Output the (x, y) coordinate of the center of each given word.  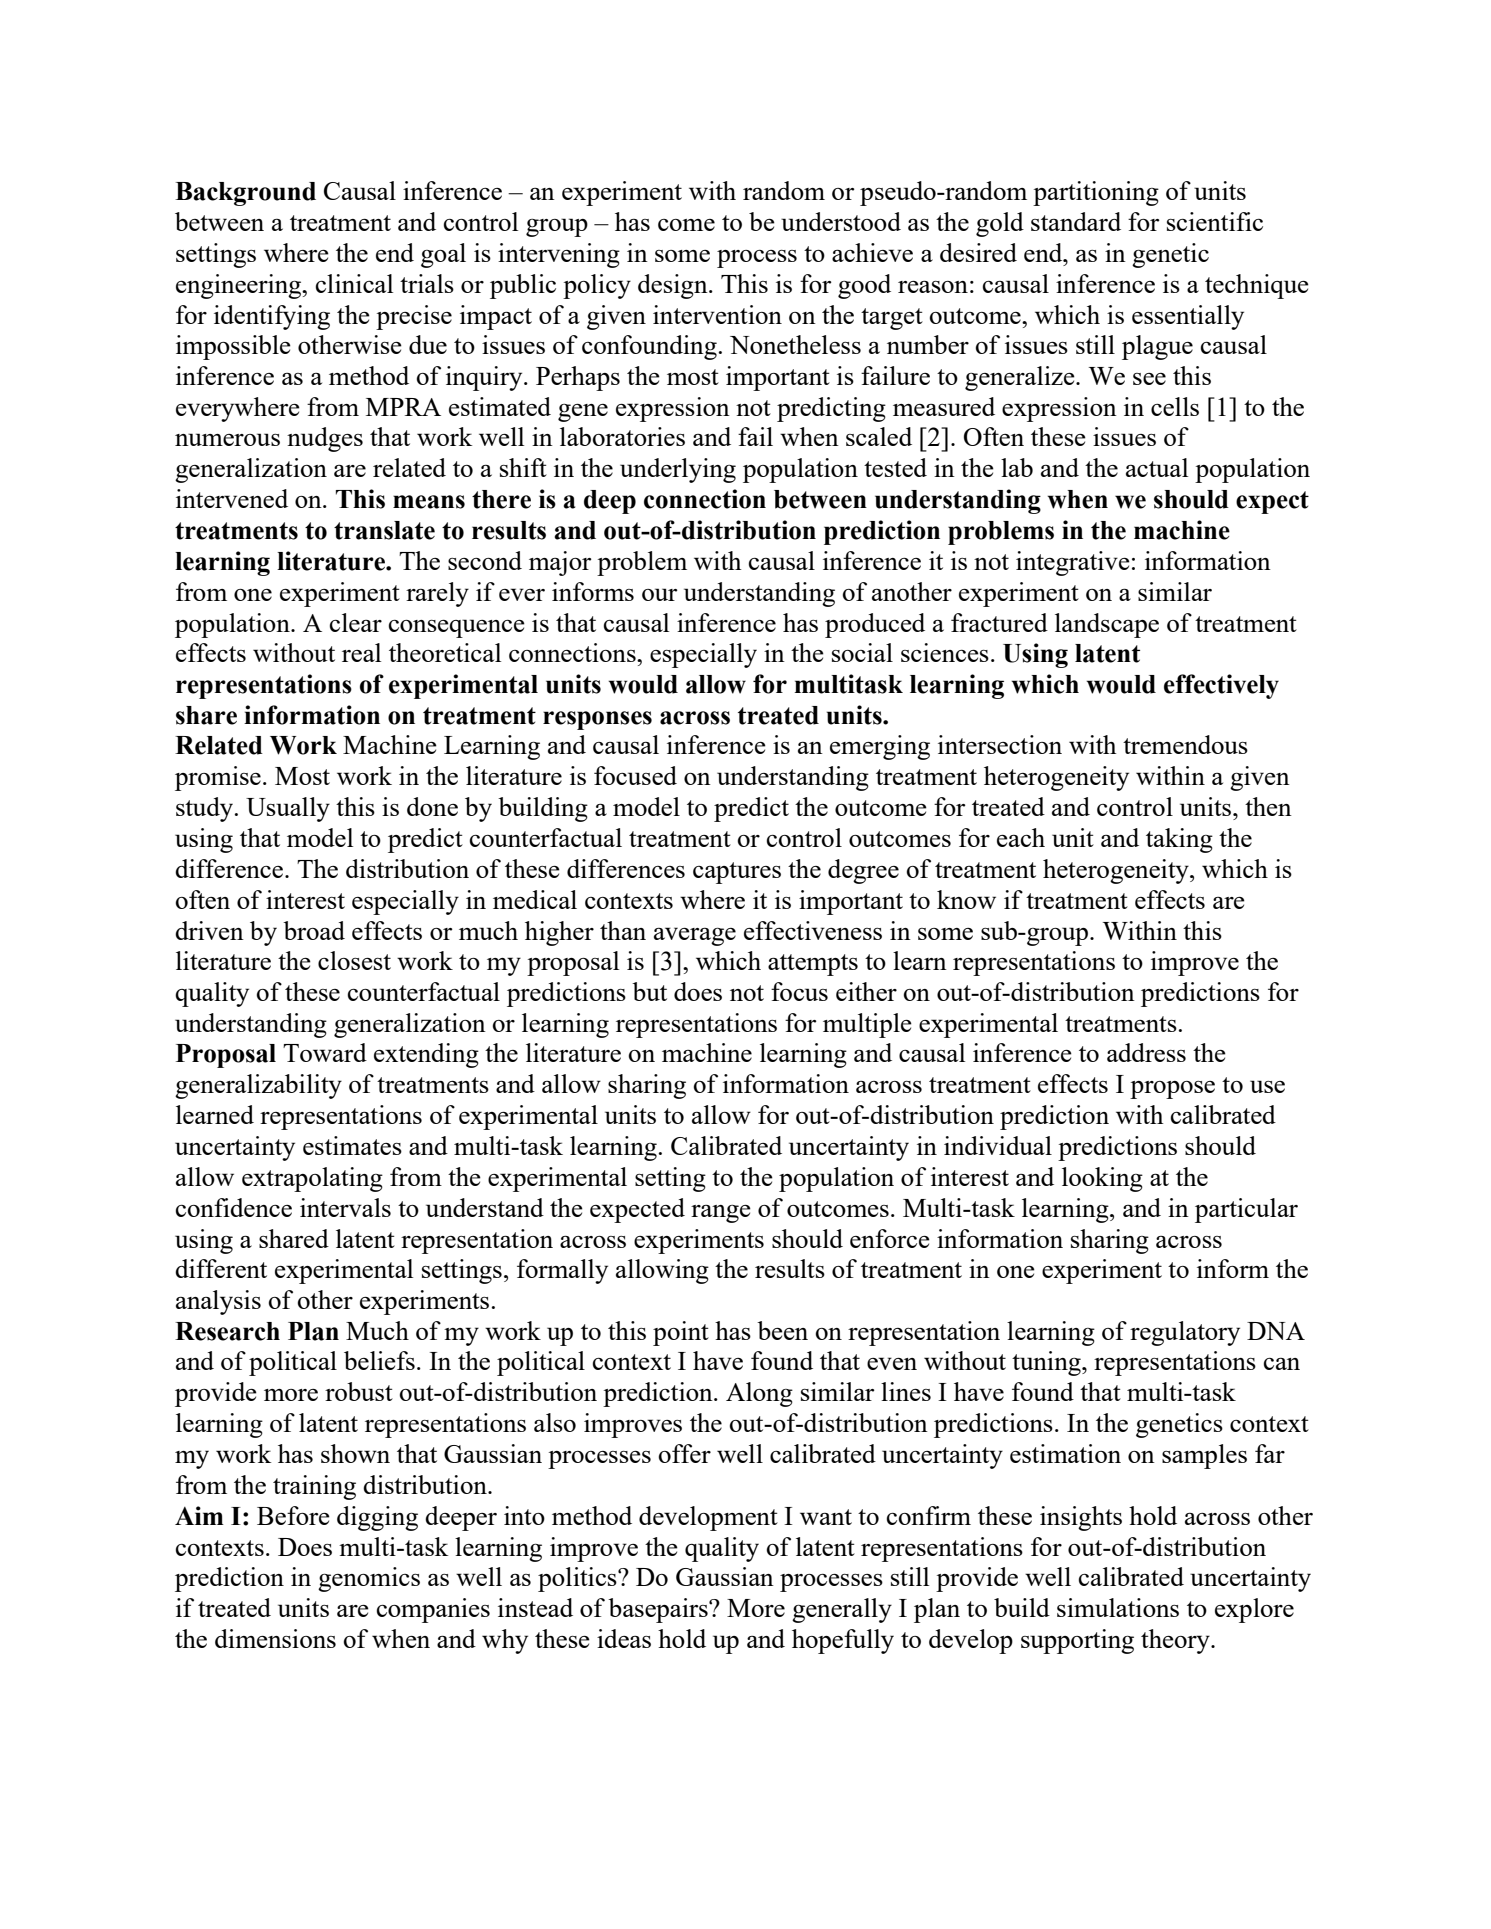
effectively (1221, 686)
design (674, 286)
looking (1102, 1179)
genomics (369, 1579)
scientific (1215, 221)
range (721, 1214)
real (361, 652)
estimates (352, 1145)
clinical (354, 283)
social (862, 652)
